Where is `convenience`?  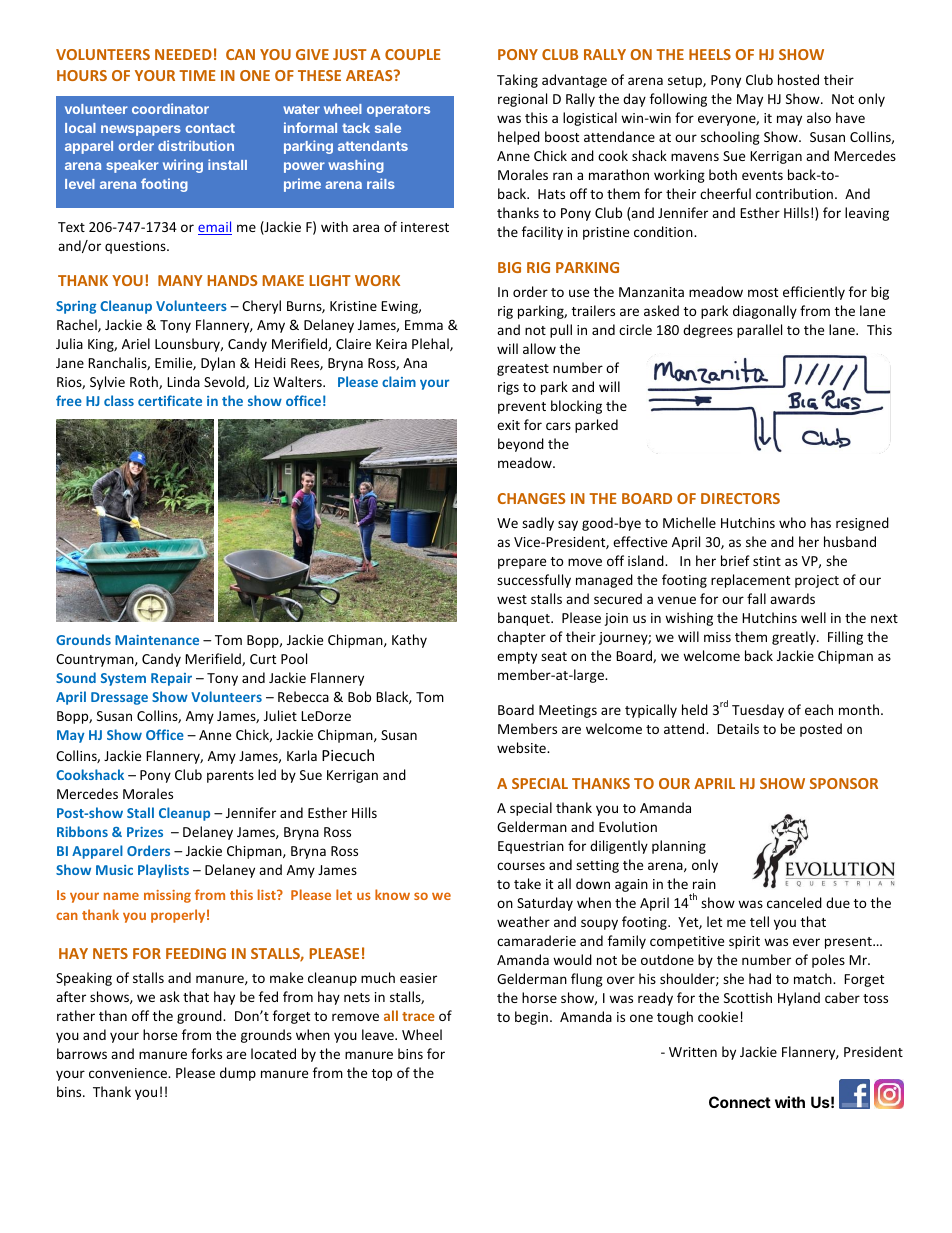 convenience is located at coordinates (129, 1073).
